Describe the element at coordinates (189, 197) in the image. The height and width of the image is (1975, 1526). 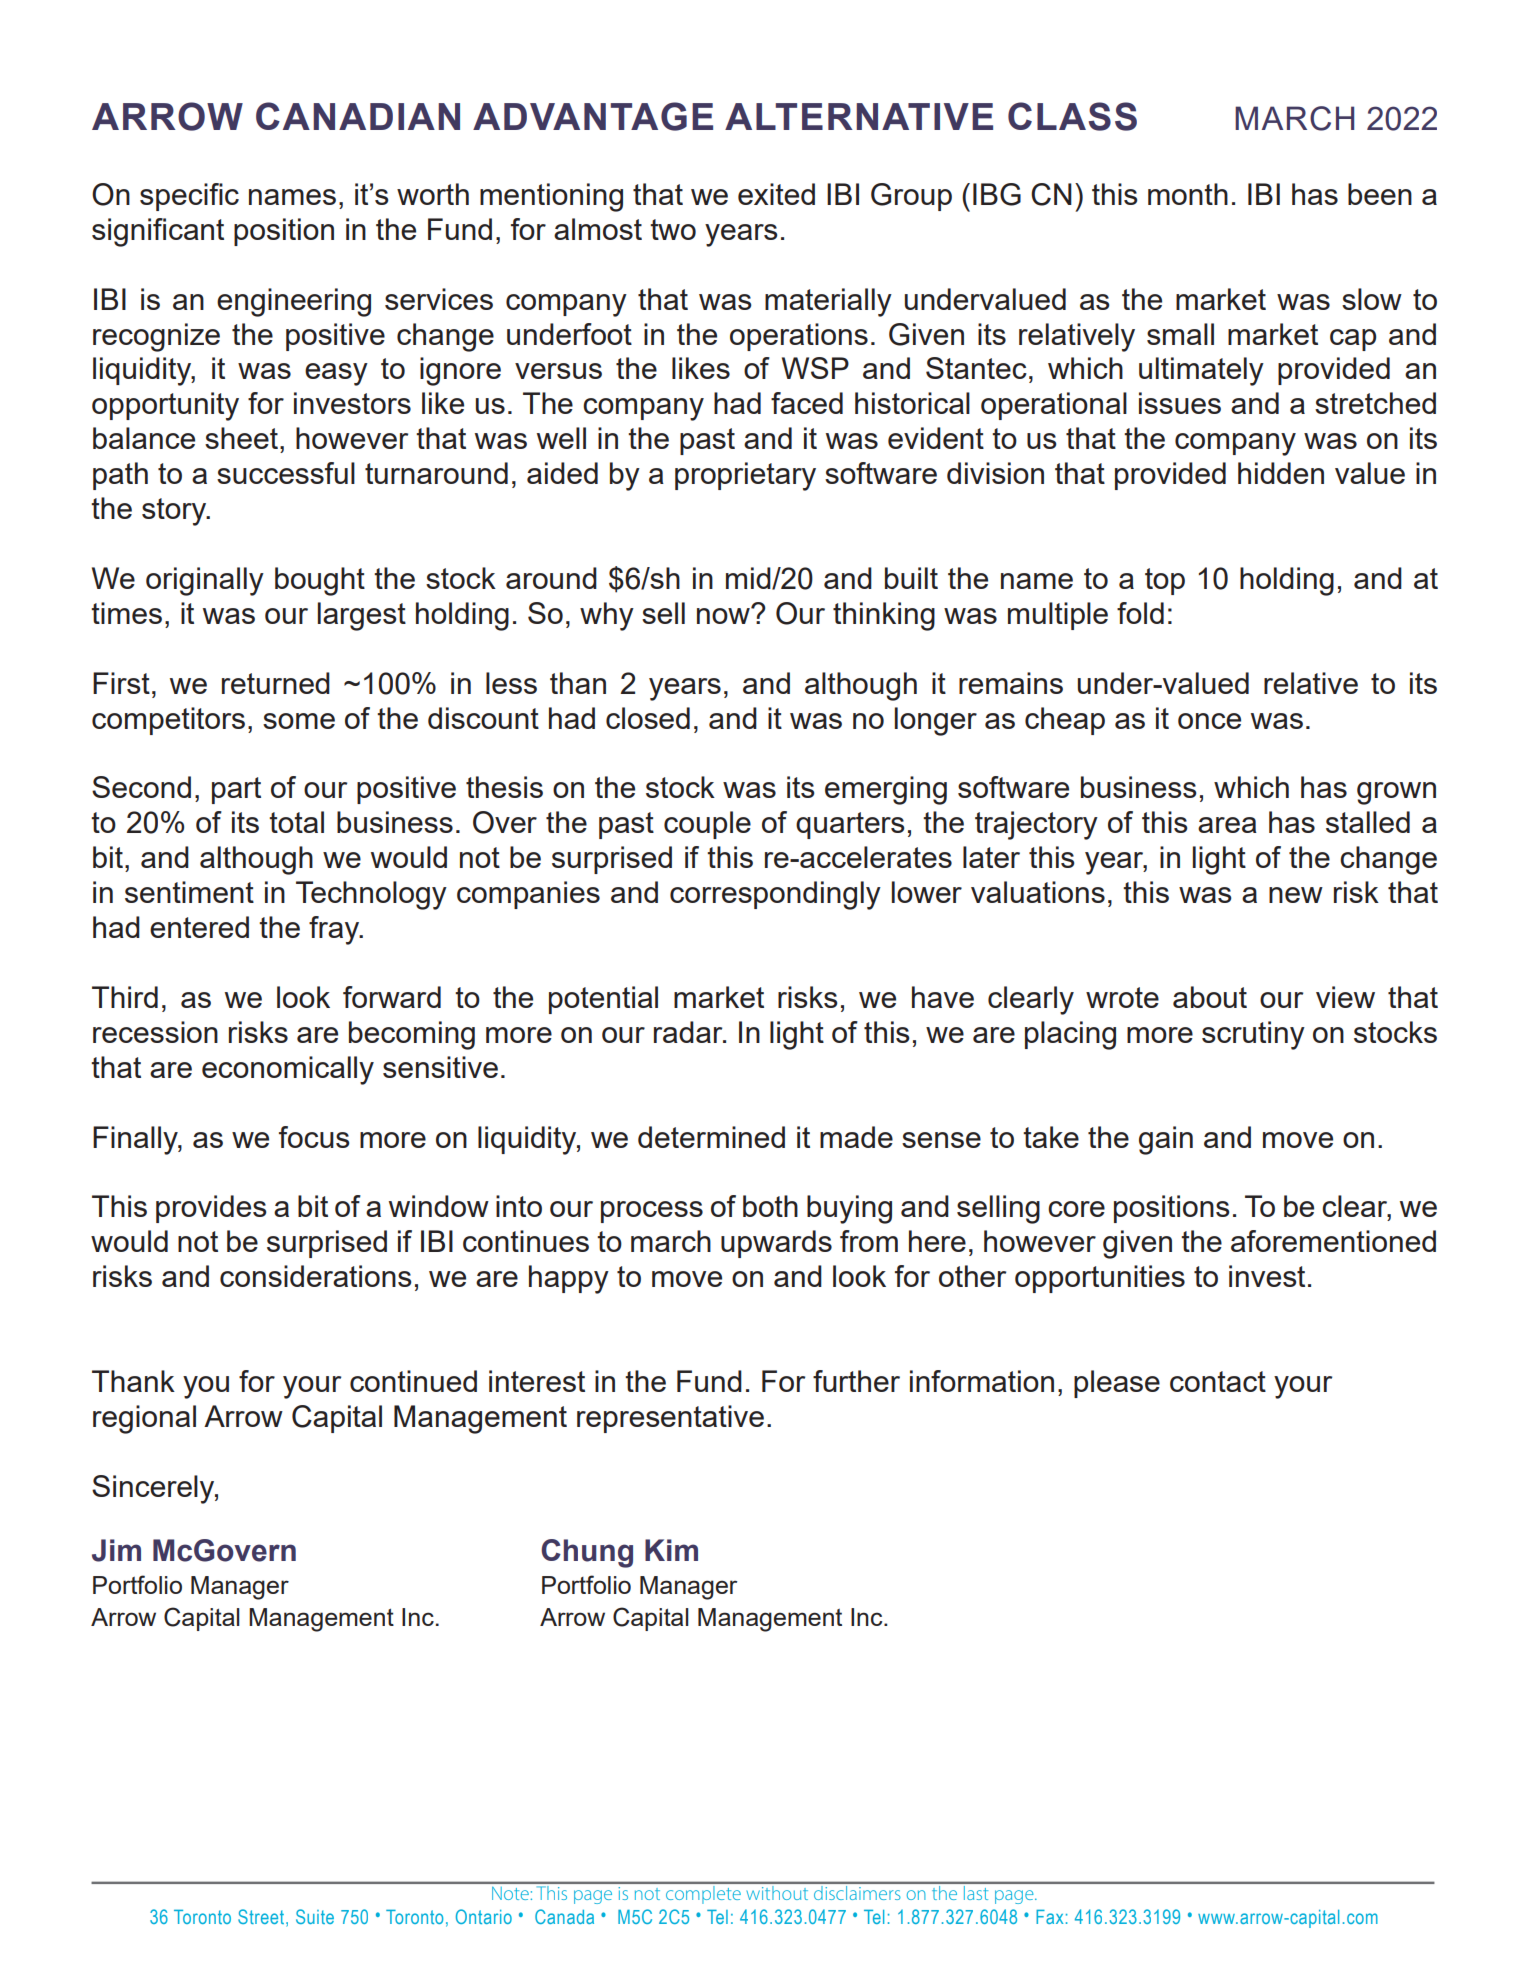
I see `specific` at that location.
